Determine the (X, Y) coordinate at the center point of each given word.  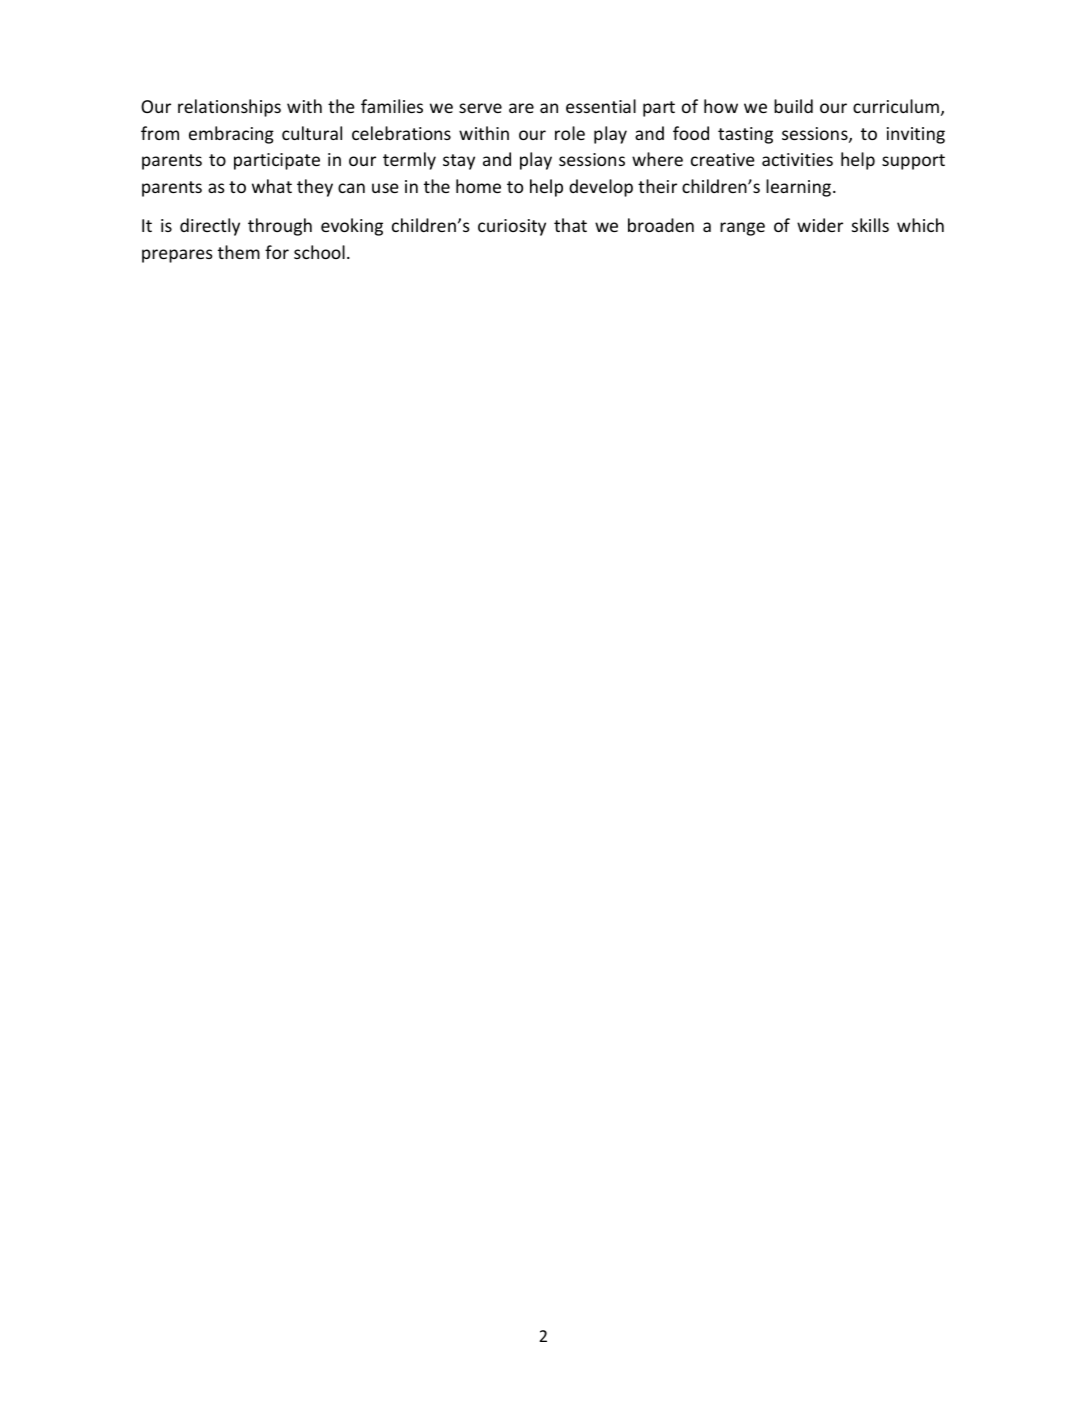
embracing (231, 135)
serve (480, 108)
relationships (229, 108)
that (570, 225)
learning (800, 188)
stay (459, 162)
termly (409, 161)
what (272, 186)
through (280, 227)
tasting (745, 135)
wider (820, 225)
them (239, 252)
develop (601, 188)
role (570, 133)
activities (797, 159)
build (793, 106)
